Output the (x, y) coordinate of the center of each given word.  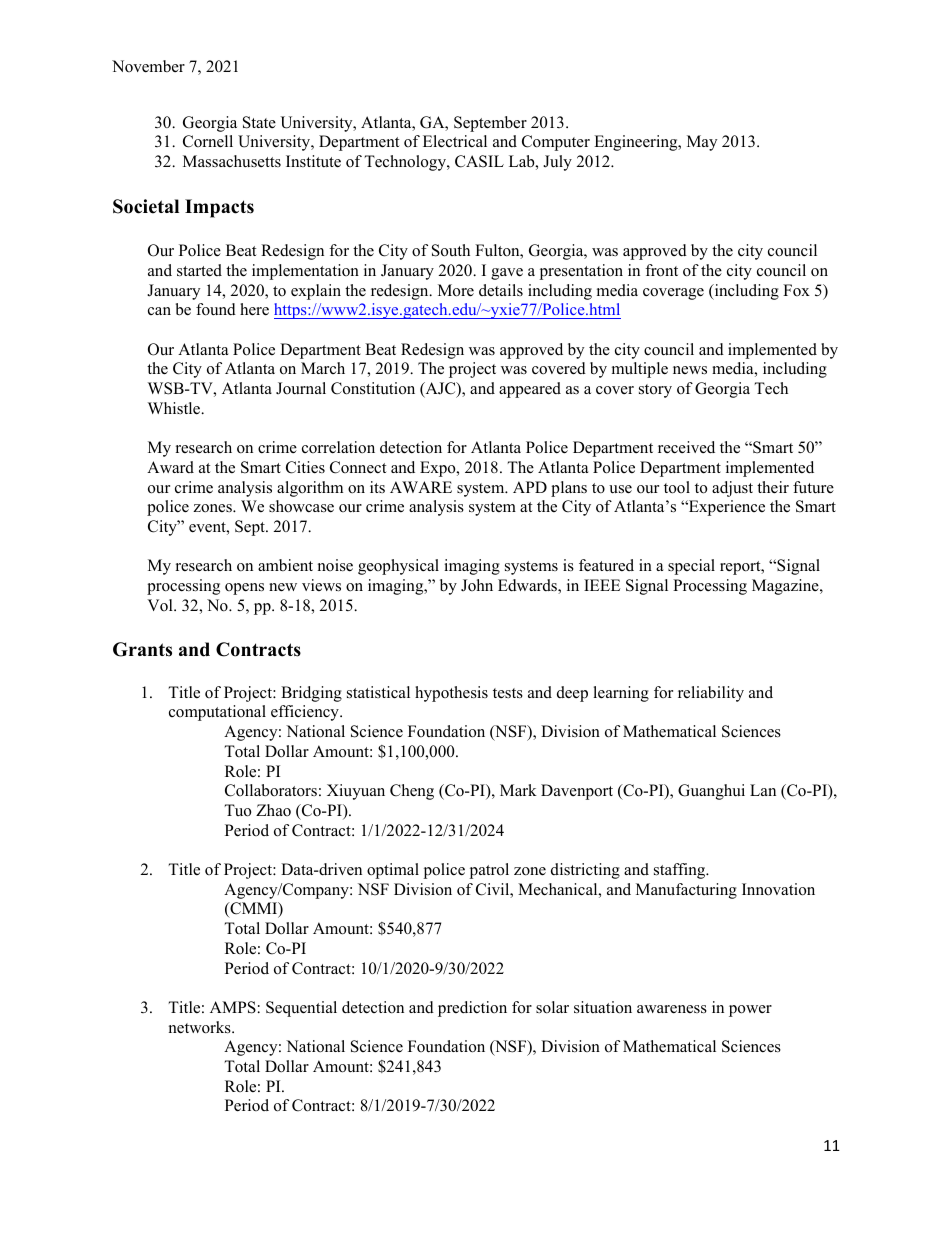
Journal (301, 388)
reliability (711, 694)
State (259, 122)
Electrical (455, 141)
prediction (472, 1009)
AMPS (233, 1007)
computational (217, 713)
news (690, 370)
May (702, 143)
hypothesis (451, 694)
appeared (530, 390)
